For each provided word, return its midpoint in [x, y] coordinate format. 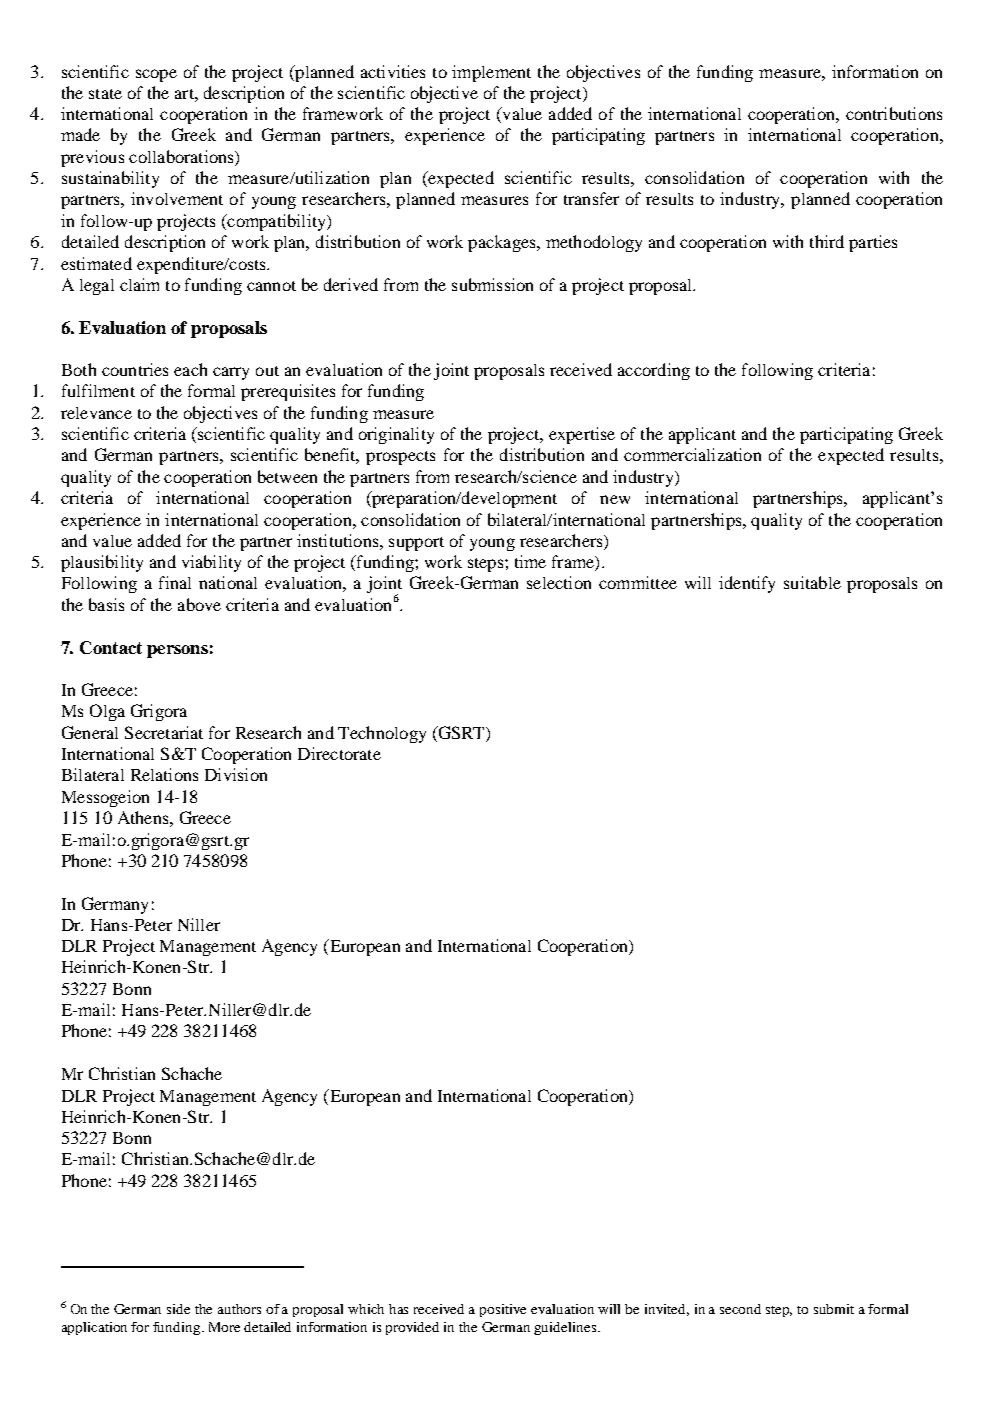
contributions [894, 113]
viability [211, 563]
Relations [164, 774]
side [178, 1309]
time [530, 561]
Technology [382, 734]
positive [503, 1310]
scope [156, 75]
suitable [812, 582]
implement [491, 73]
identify [747, 584]
